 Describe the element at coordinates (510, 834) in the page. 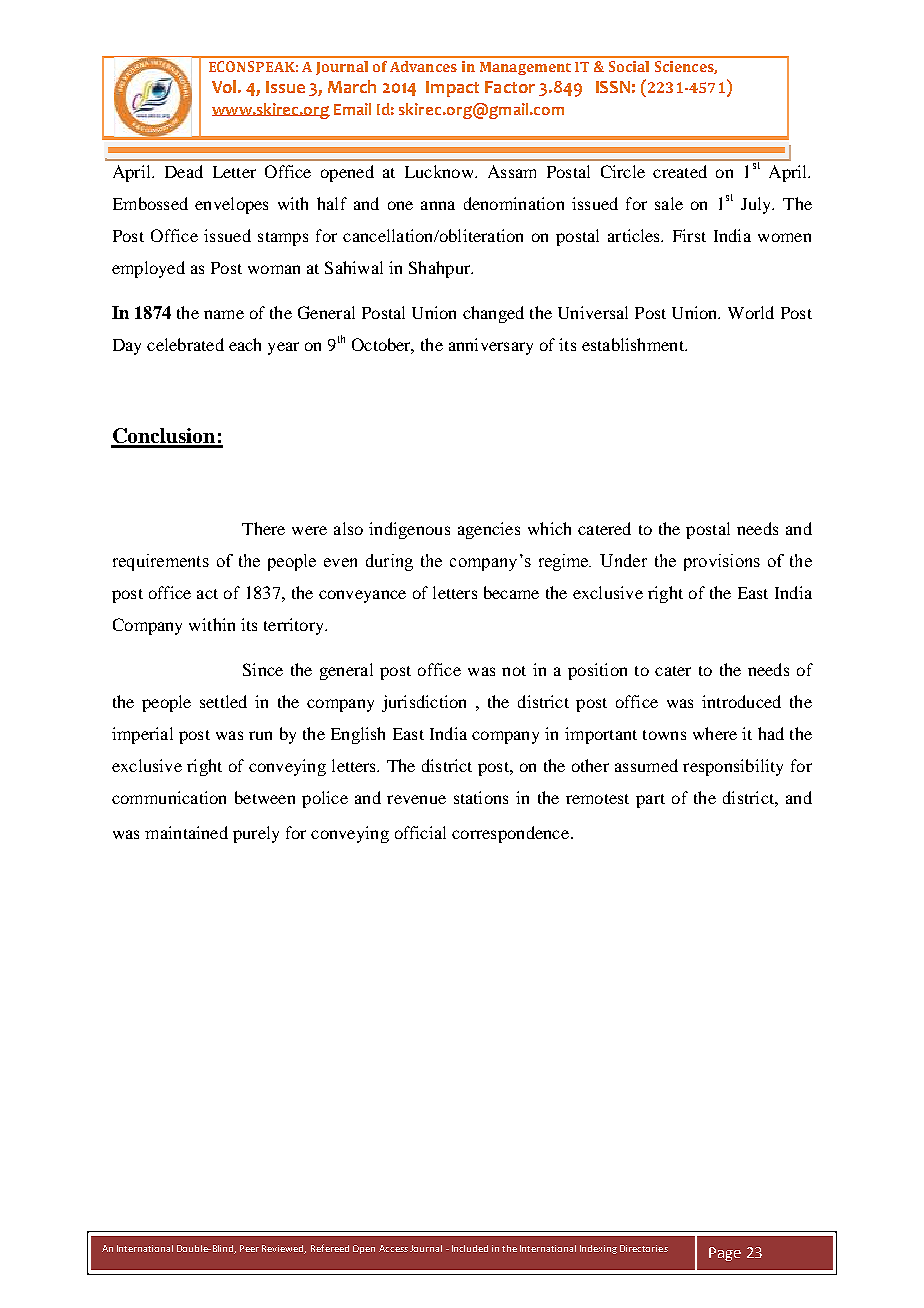

I see `correspondence` at that location.
